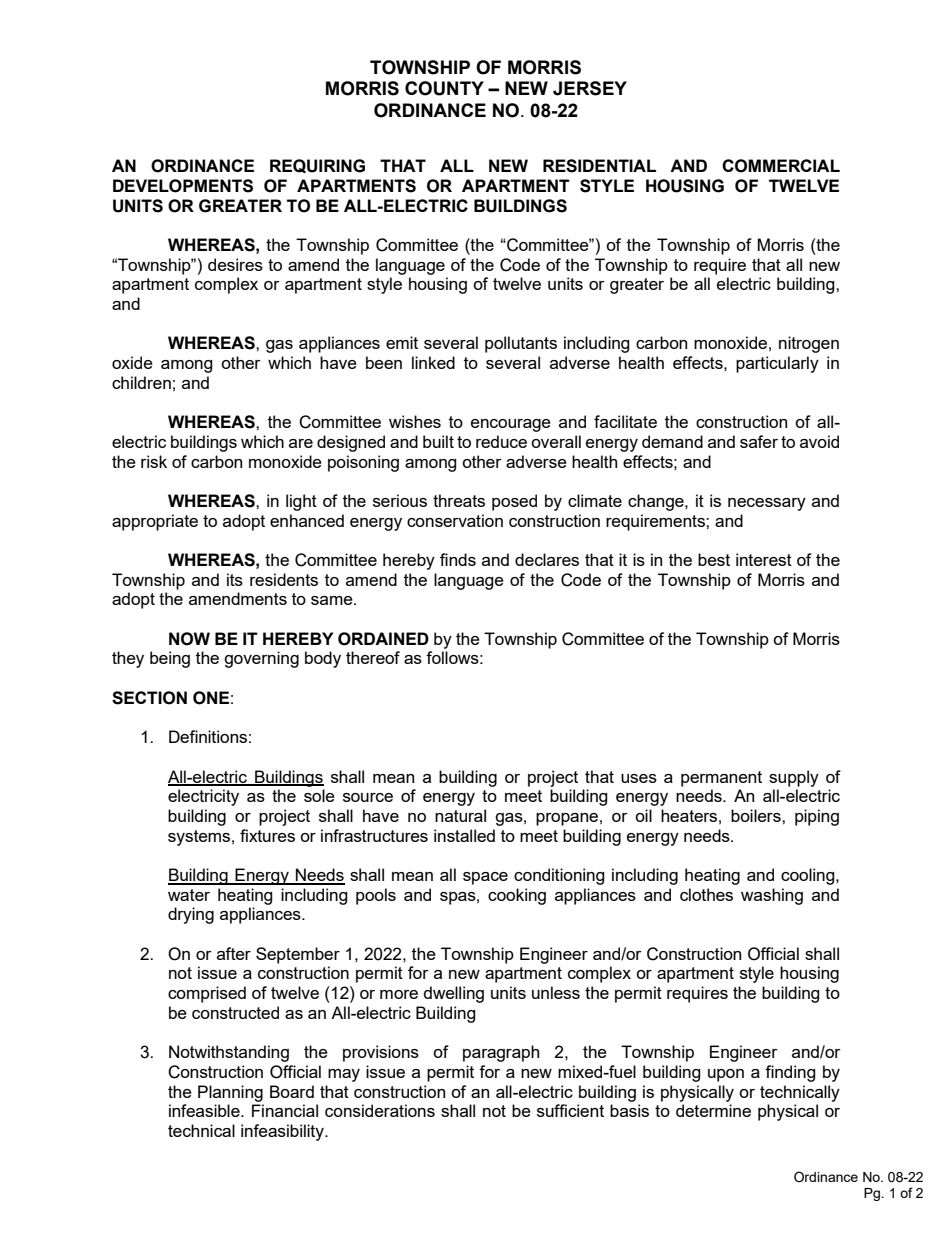 Image resolution: width=952 pixels, height=1233 pixels. I want to click on COUNTY, so click(444, 88).
